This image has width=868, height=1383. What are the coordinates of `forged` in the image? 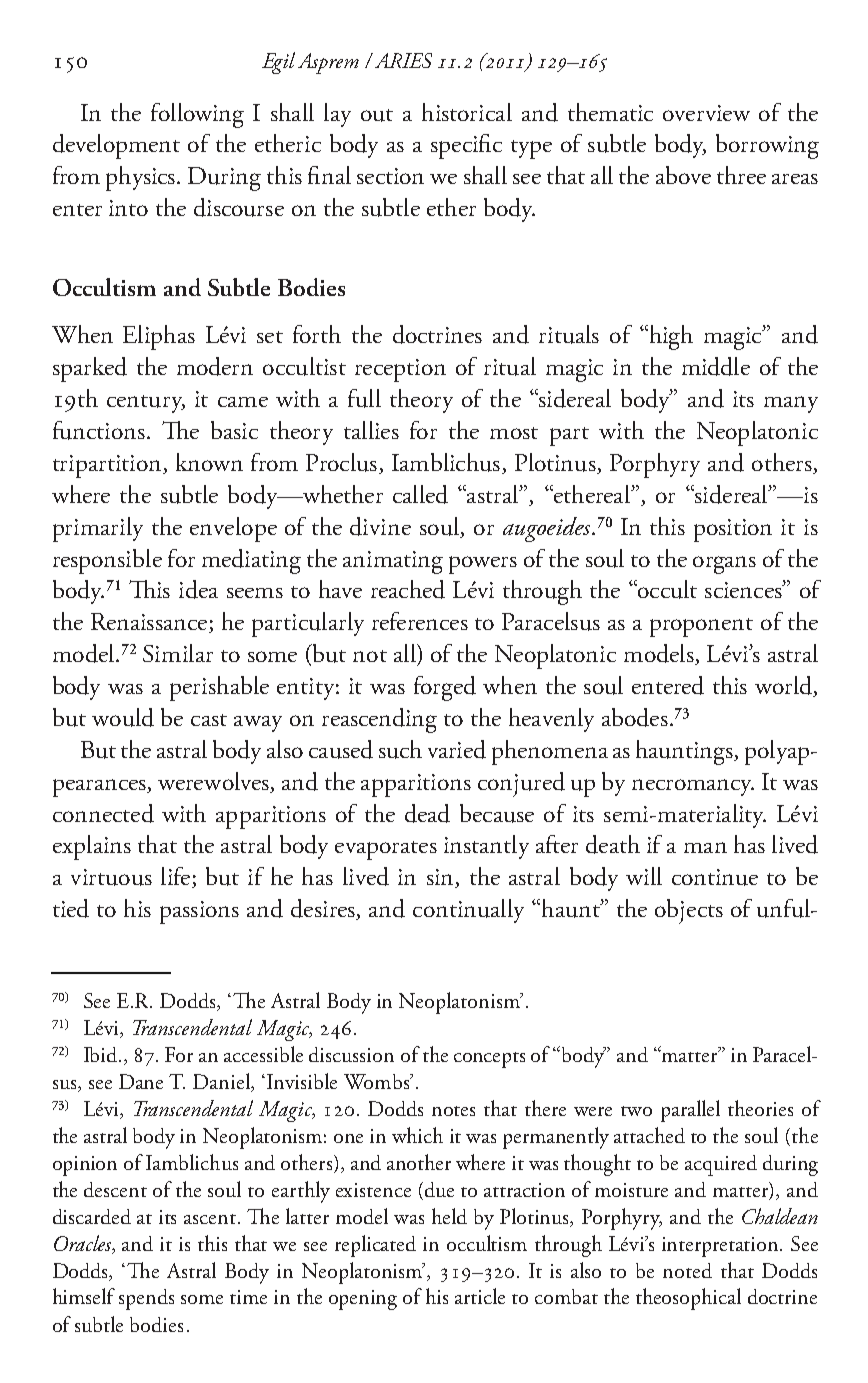 It's located at (445, 688).
